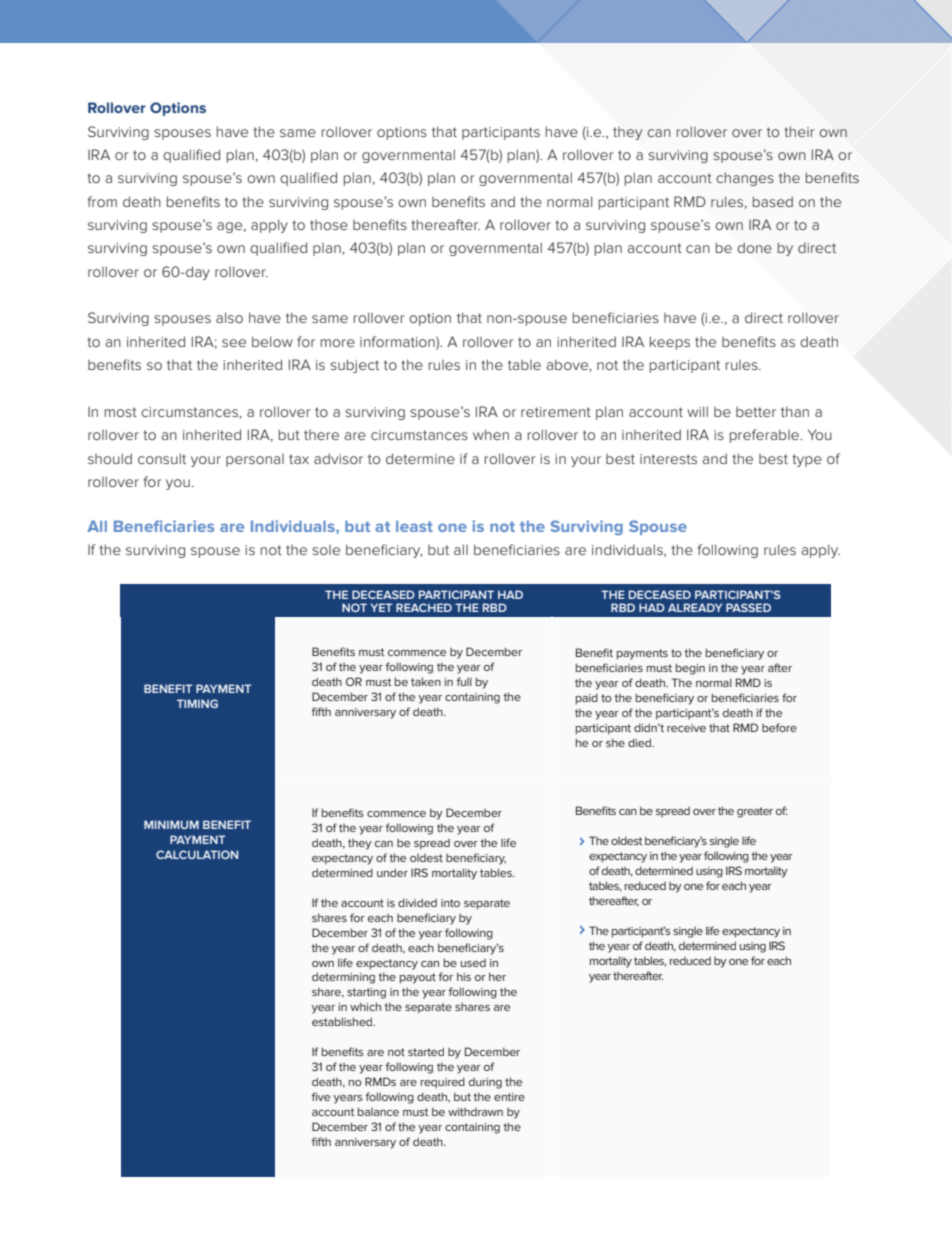  I want to click on interests, so click(668, 459).
